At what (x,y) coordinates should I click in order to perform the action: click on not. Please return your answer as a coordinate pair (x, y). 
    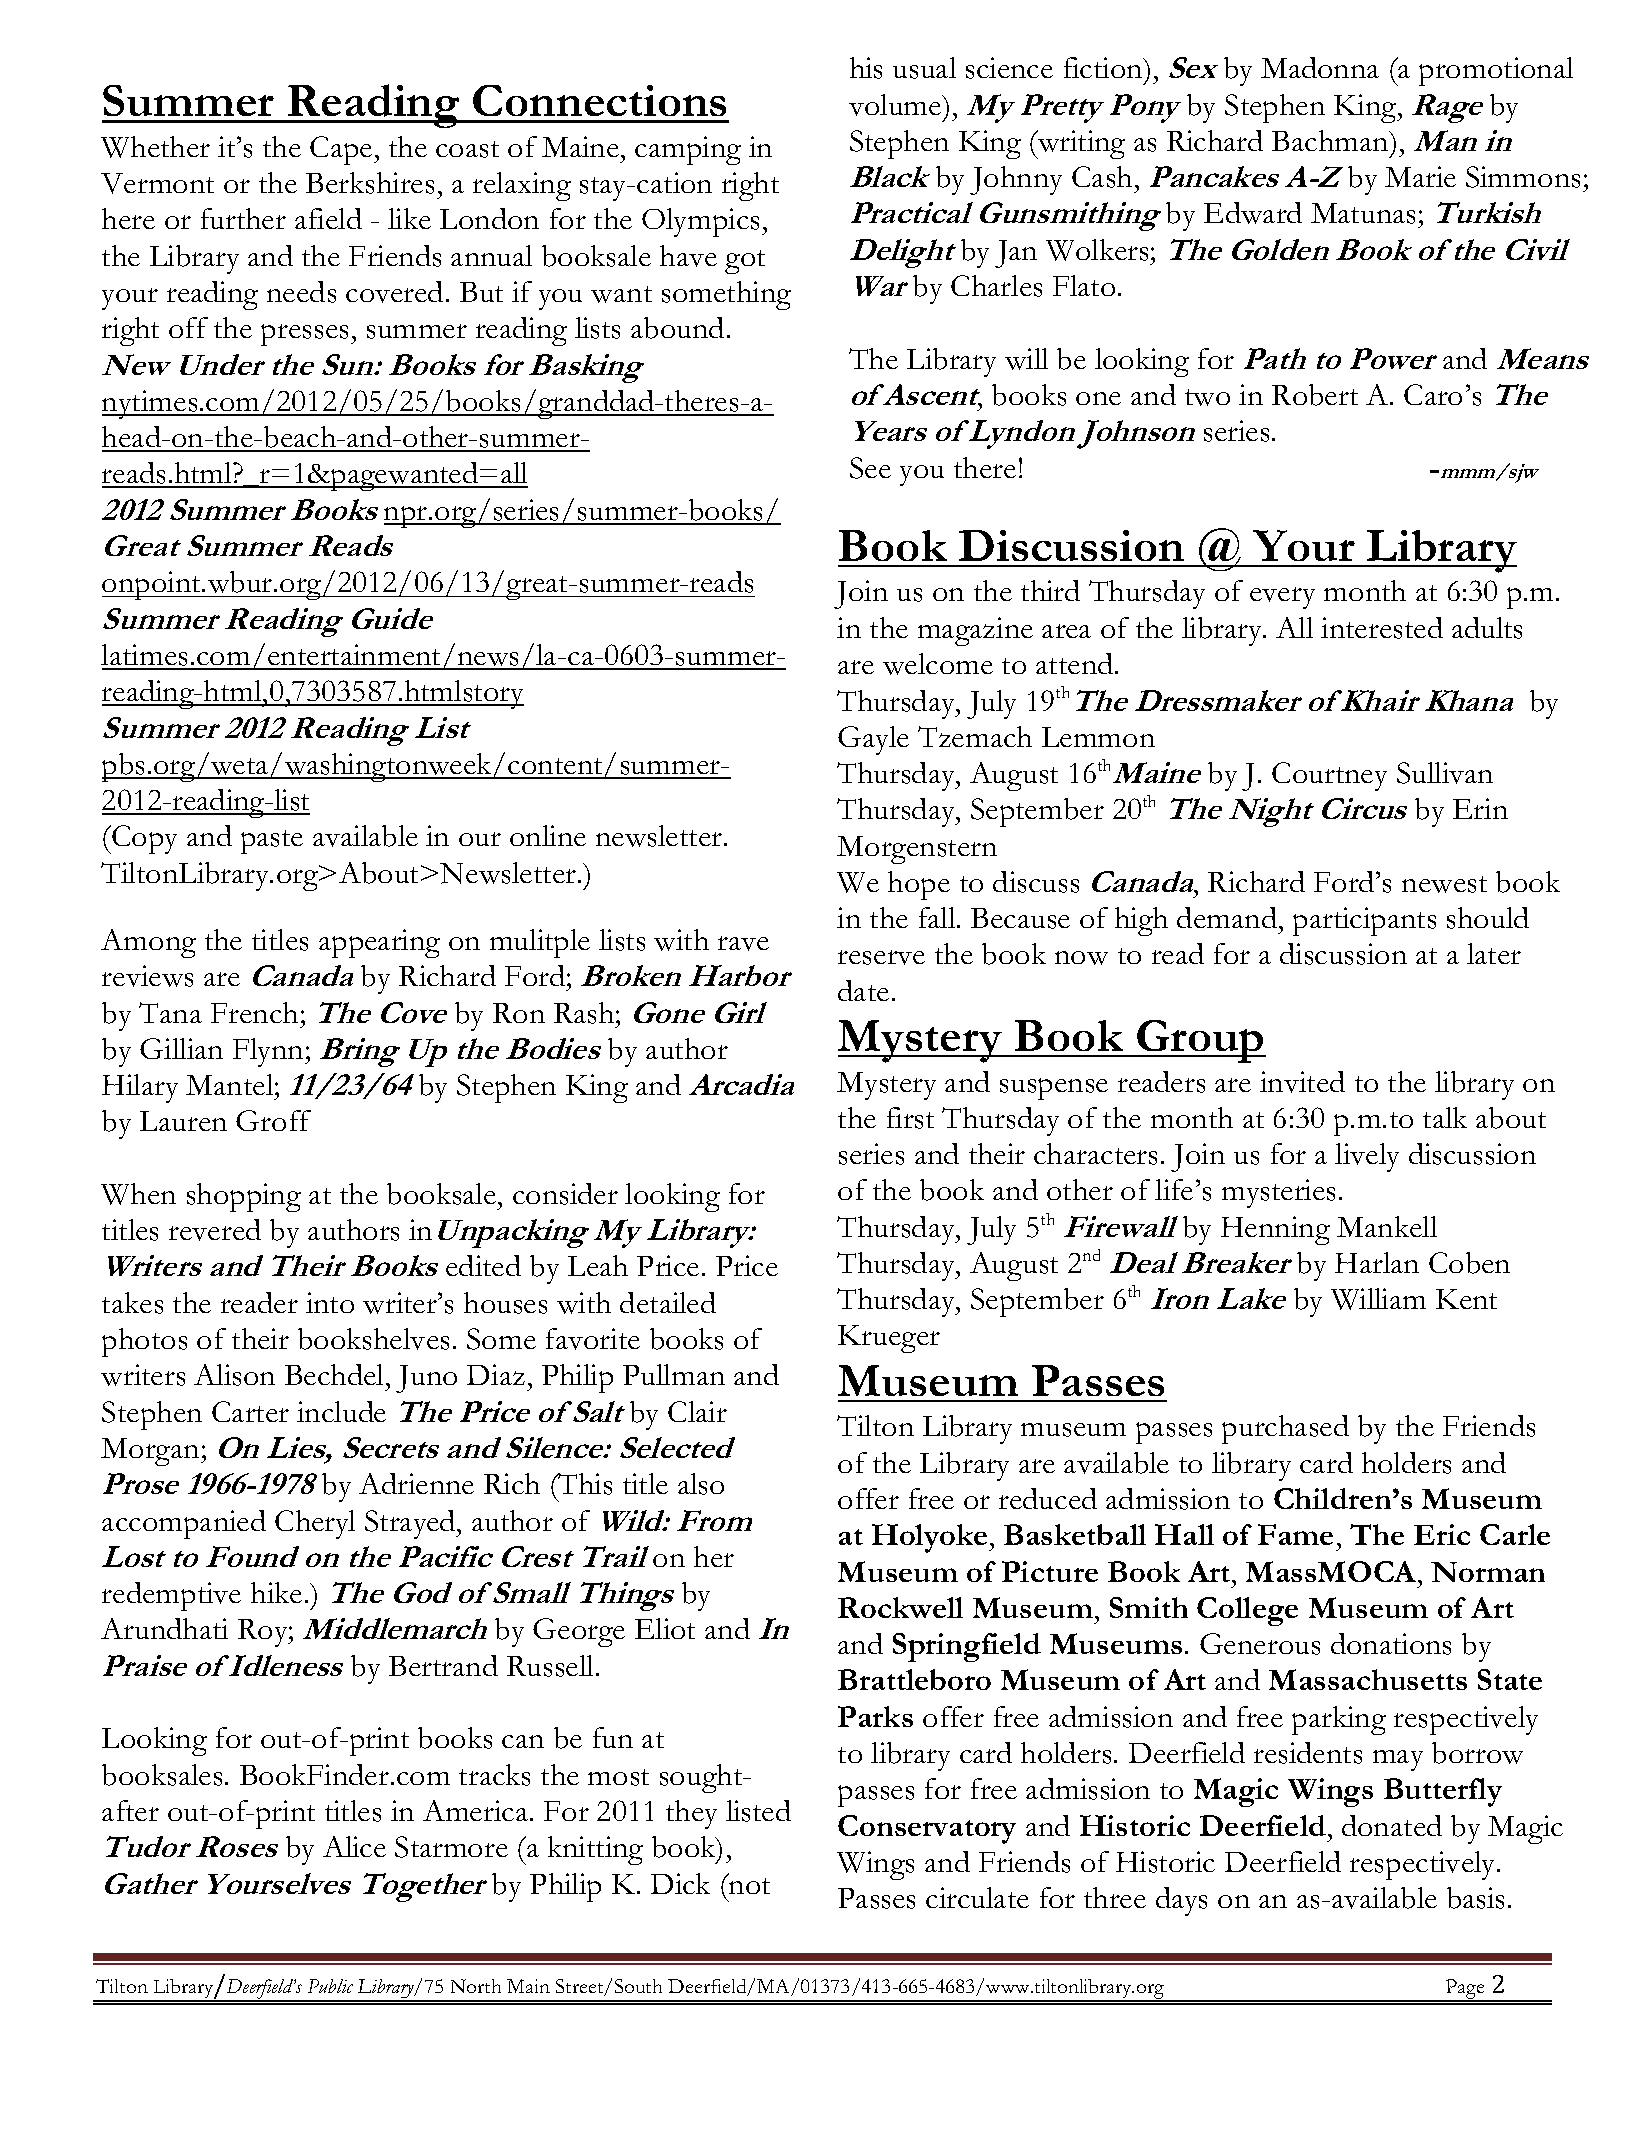
    Looking at the image, I should click on (749, 1886).
